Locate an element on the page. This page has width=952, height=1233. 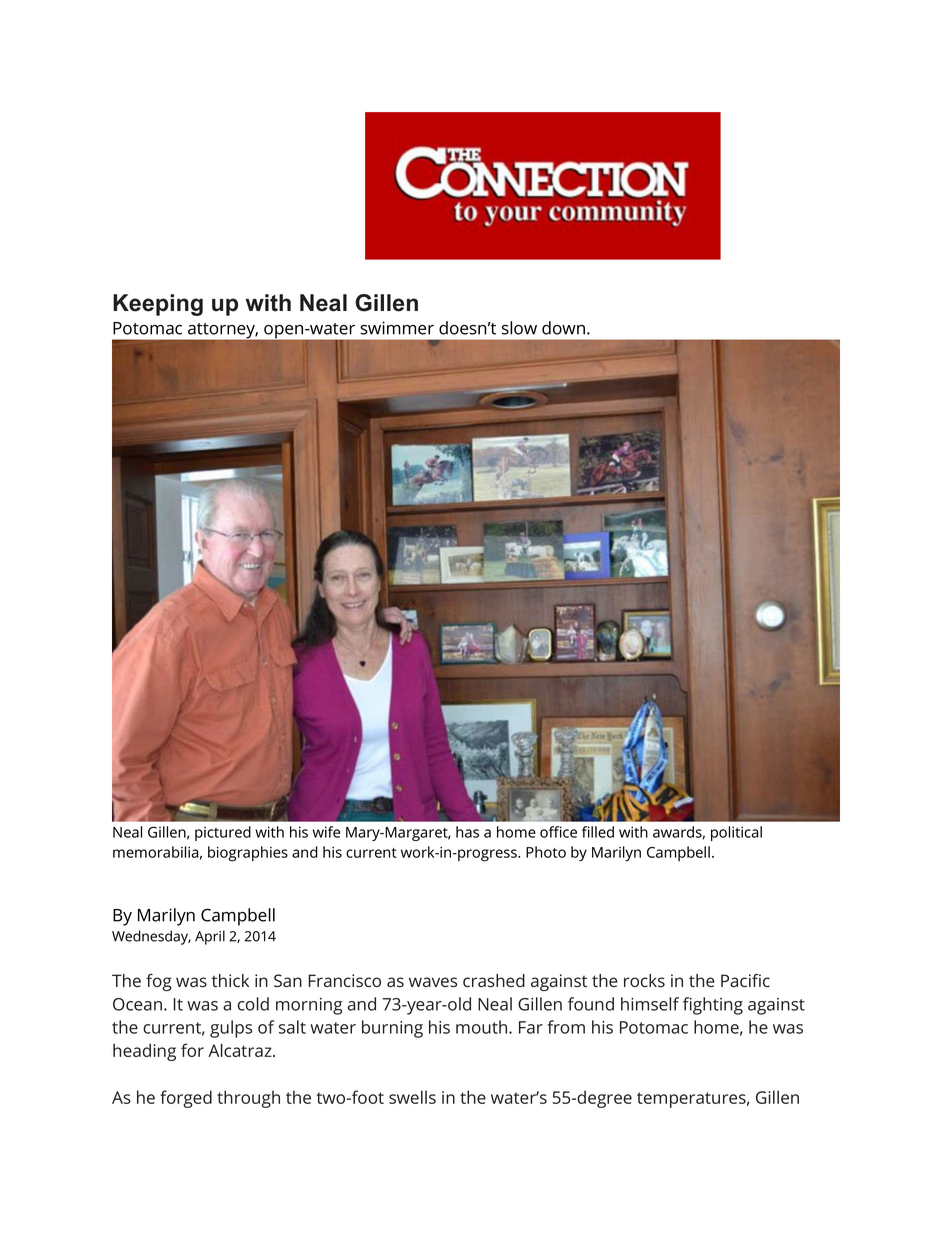
forged is located at coordinates (186, 1099).
